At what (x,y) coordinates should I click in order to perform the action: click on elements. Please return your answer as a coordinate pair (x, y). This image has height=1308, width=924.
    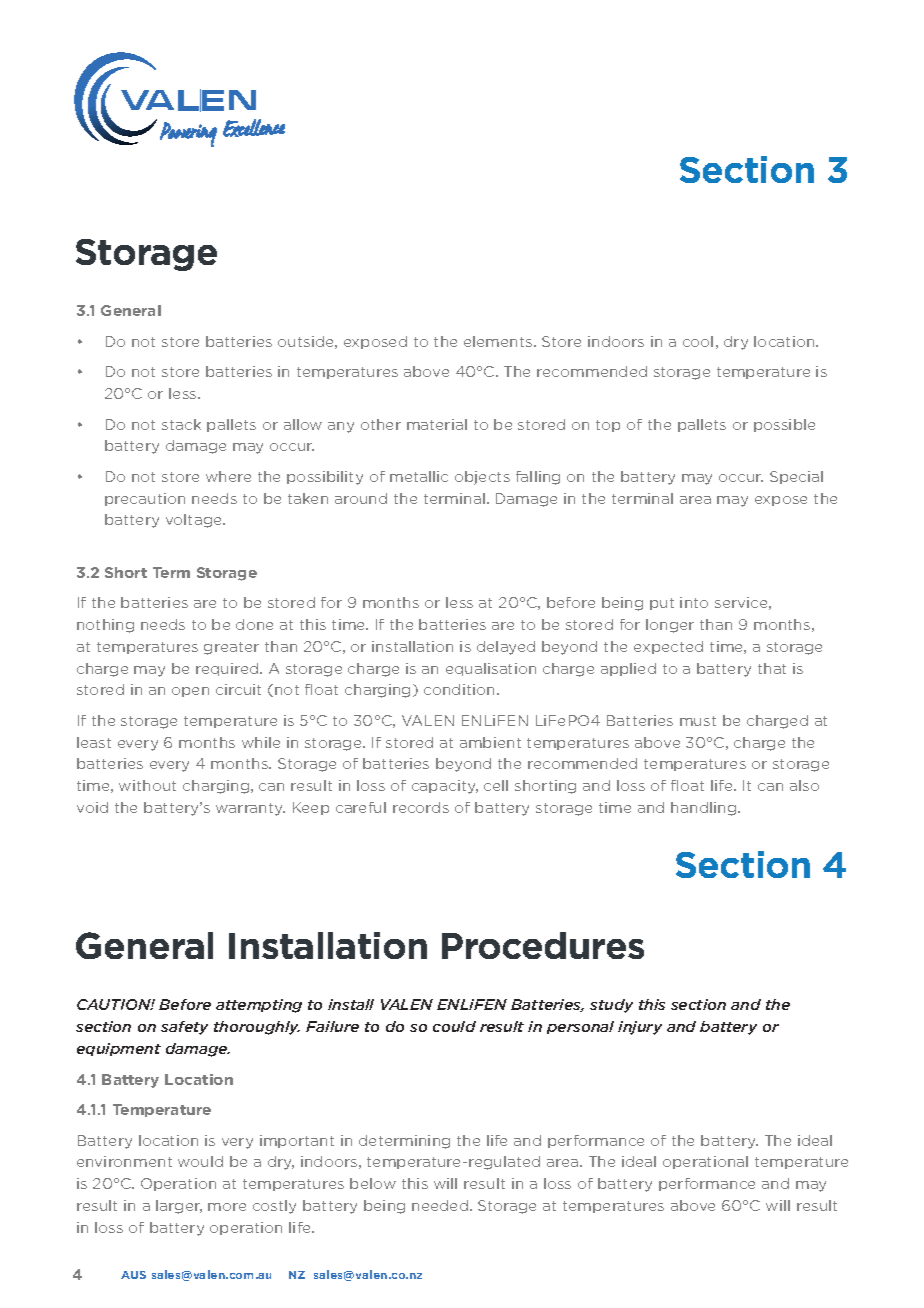
    Looking at the image, I should click on (499, 341).
